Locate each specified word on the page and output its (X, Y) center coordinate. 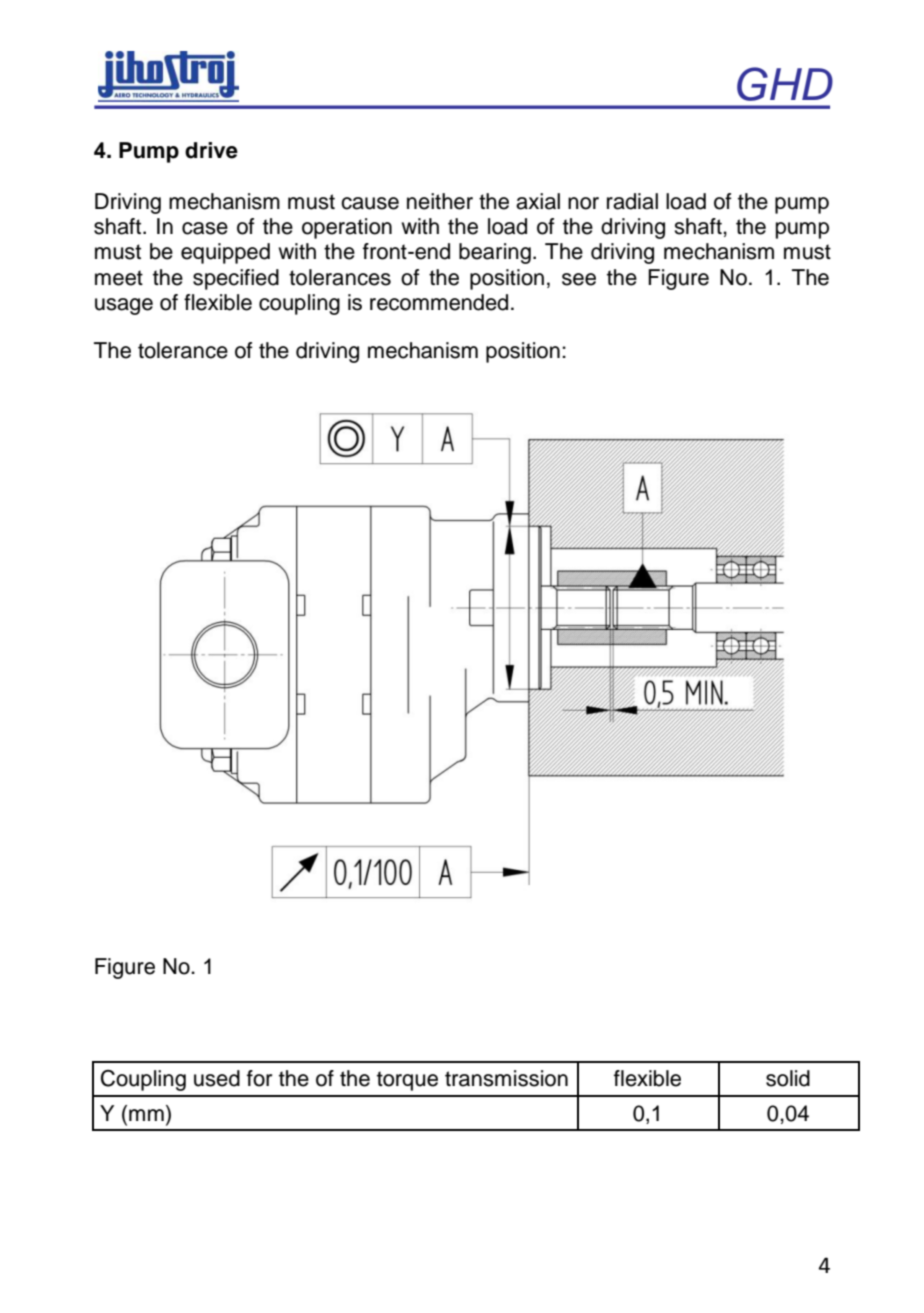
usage (124, 306)
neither (440, 201)
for (259, 1078)
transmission (506, 1078)
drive (211, 150)
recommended (439, 302)
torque (407, 1081)
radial (632, 201)
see (579, 279)
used (217, 1078)
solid (788, 1078)
